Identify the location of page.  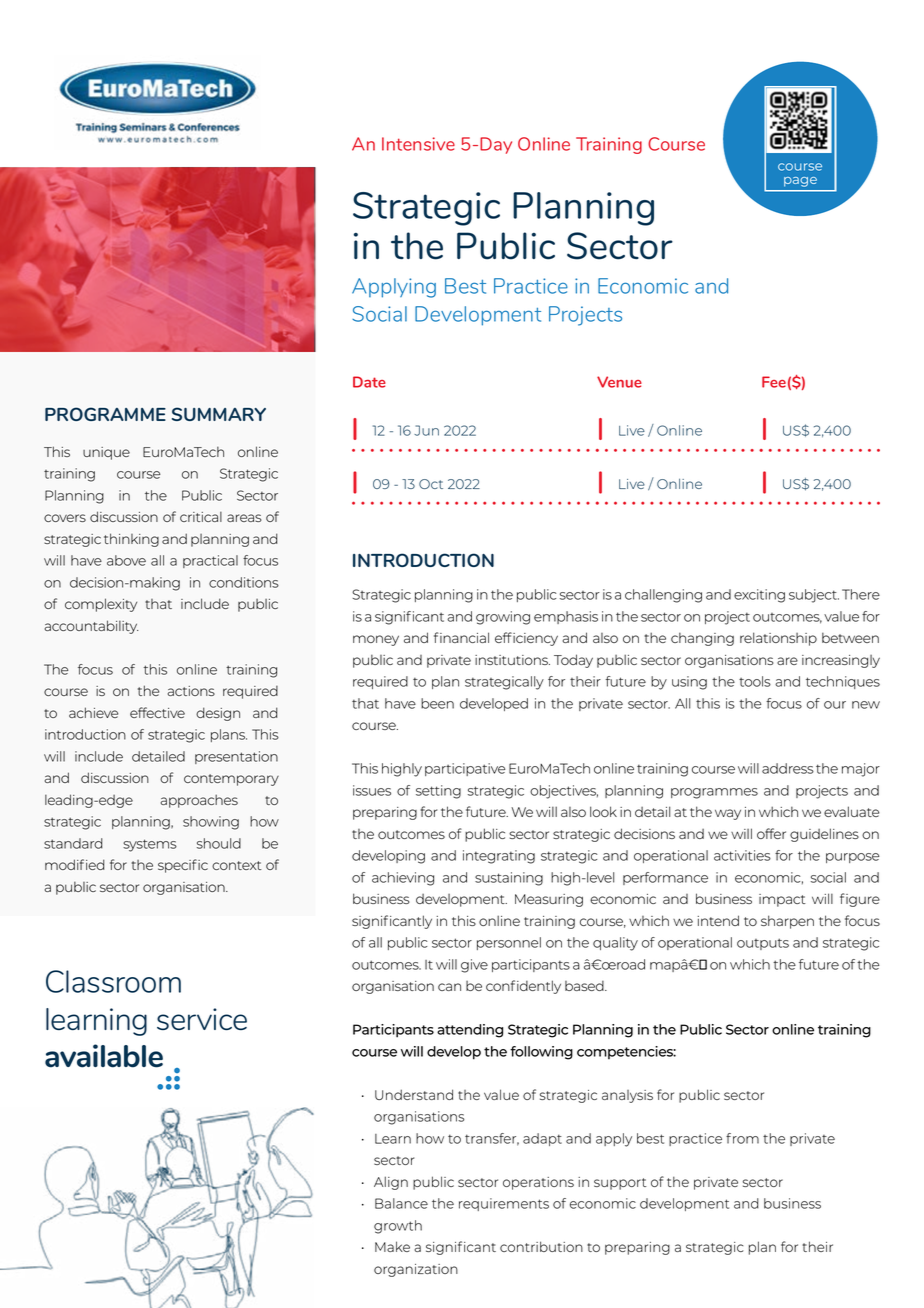
(800, 182).
